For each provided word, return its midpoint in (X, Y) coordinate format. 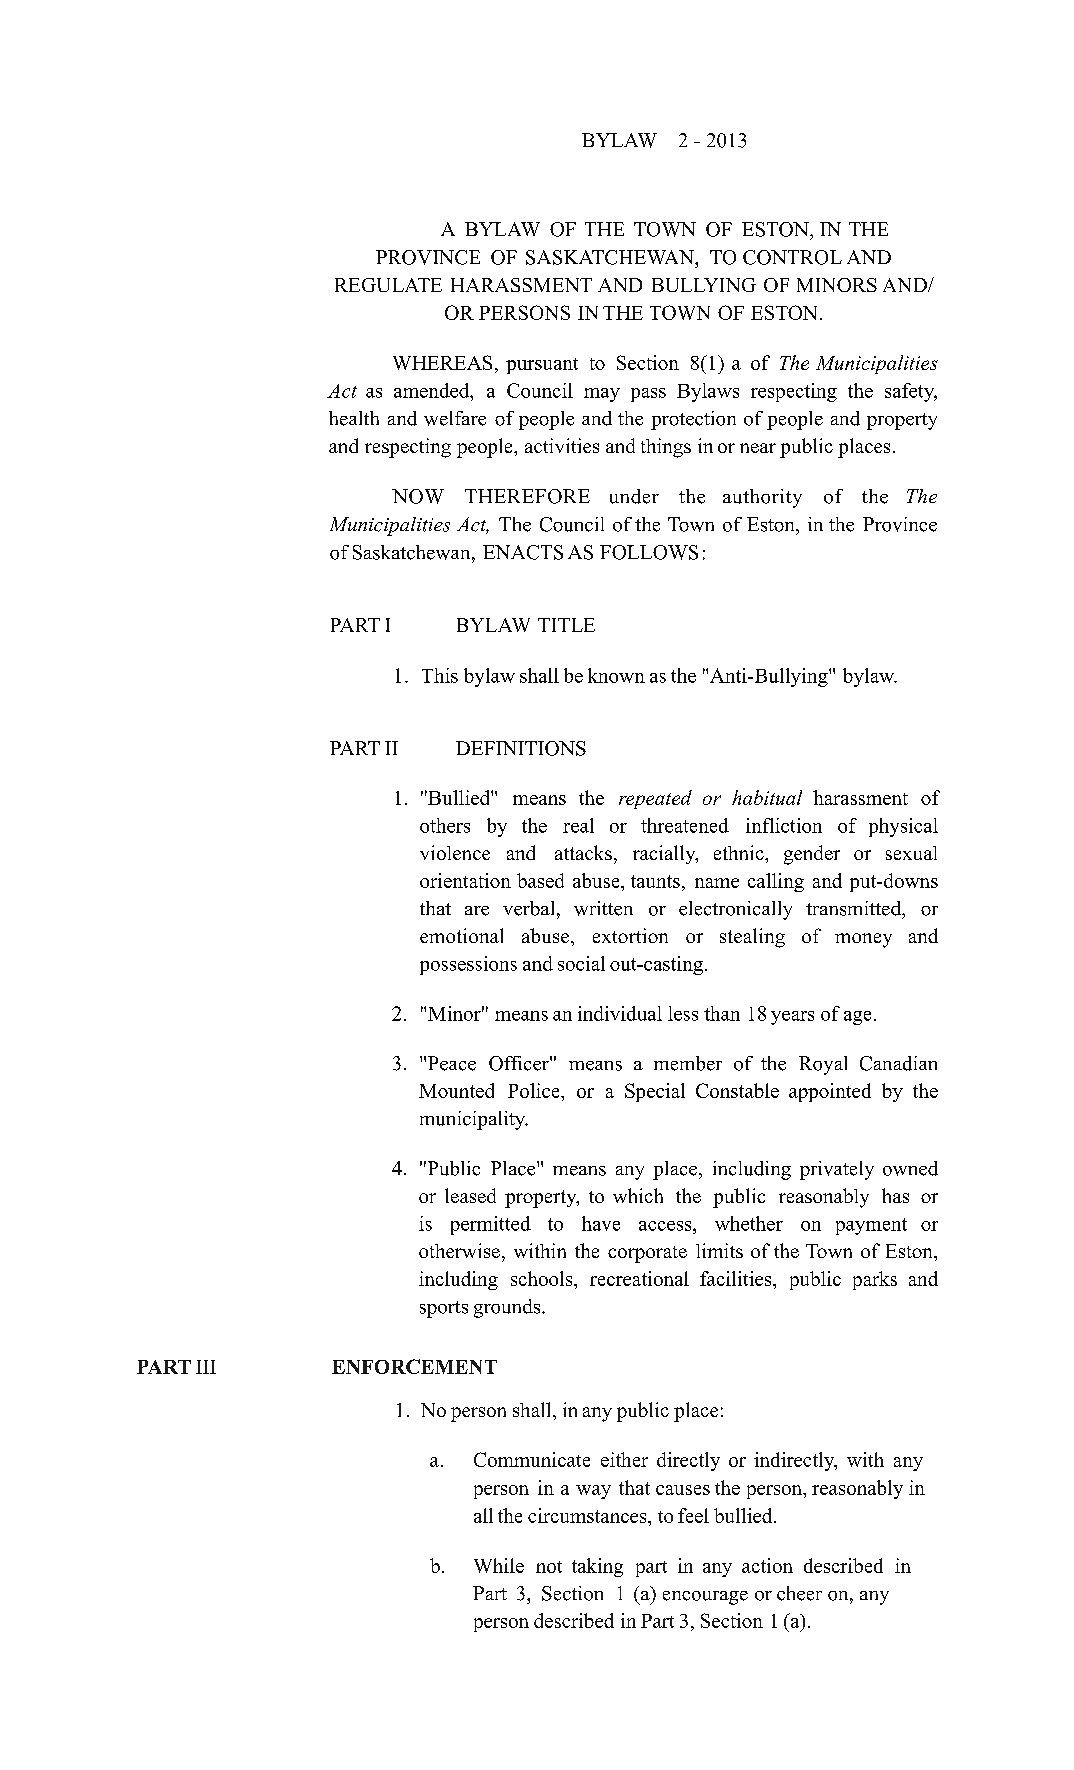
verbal (530, 908)
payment (871, 1226)
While (499, 1565)
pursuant (542, 366)
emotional (461, 935)
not (549, 1567)
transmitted (854, 908)
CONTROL (792, 257)
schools (543, 1278)
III (206, 1367)
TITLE (566, 625)
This (440, 675)
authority (762, 498)
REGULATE (388, 285)
